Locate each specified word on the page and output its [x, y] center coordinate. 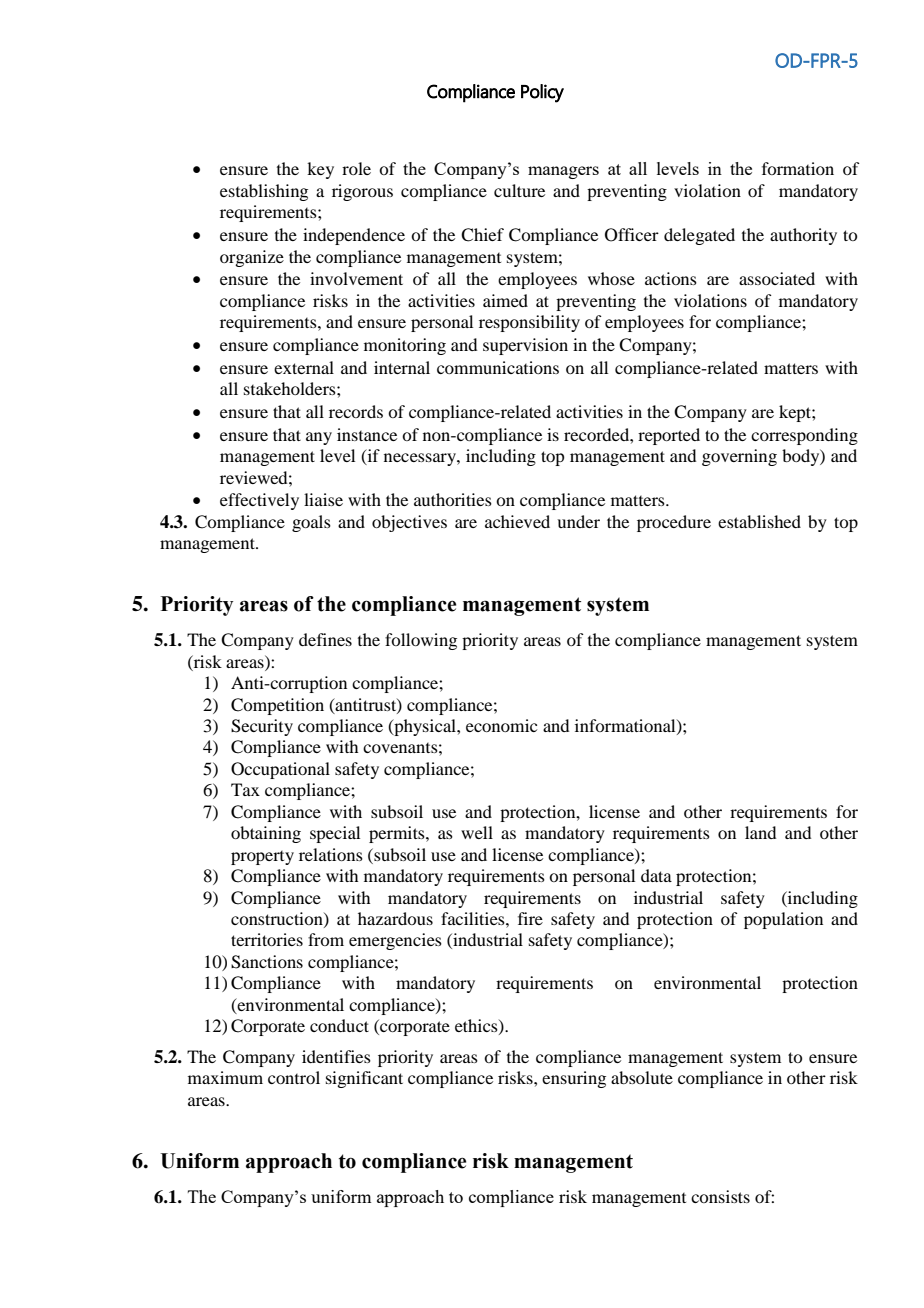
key [320, 170]
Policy [542, 93]
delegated [699, 236]
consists [720, 1196]
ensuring [574, 1079]
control [294, 1077]
